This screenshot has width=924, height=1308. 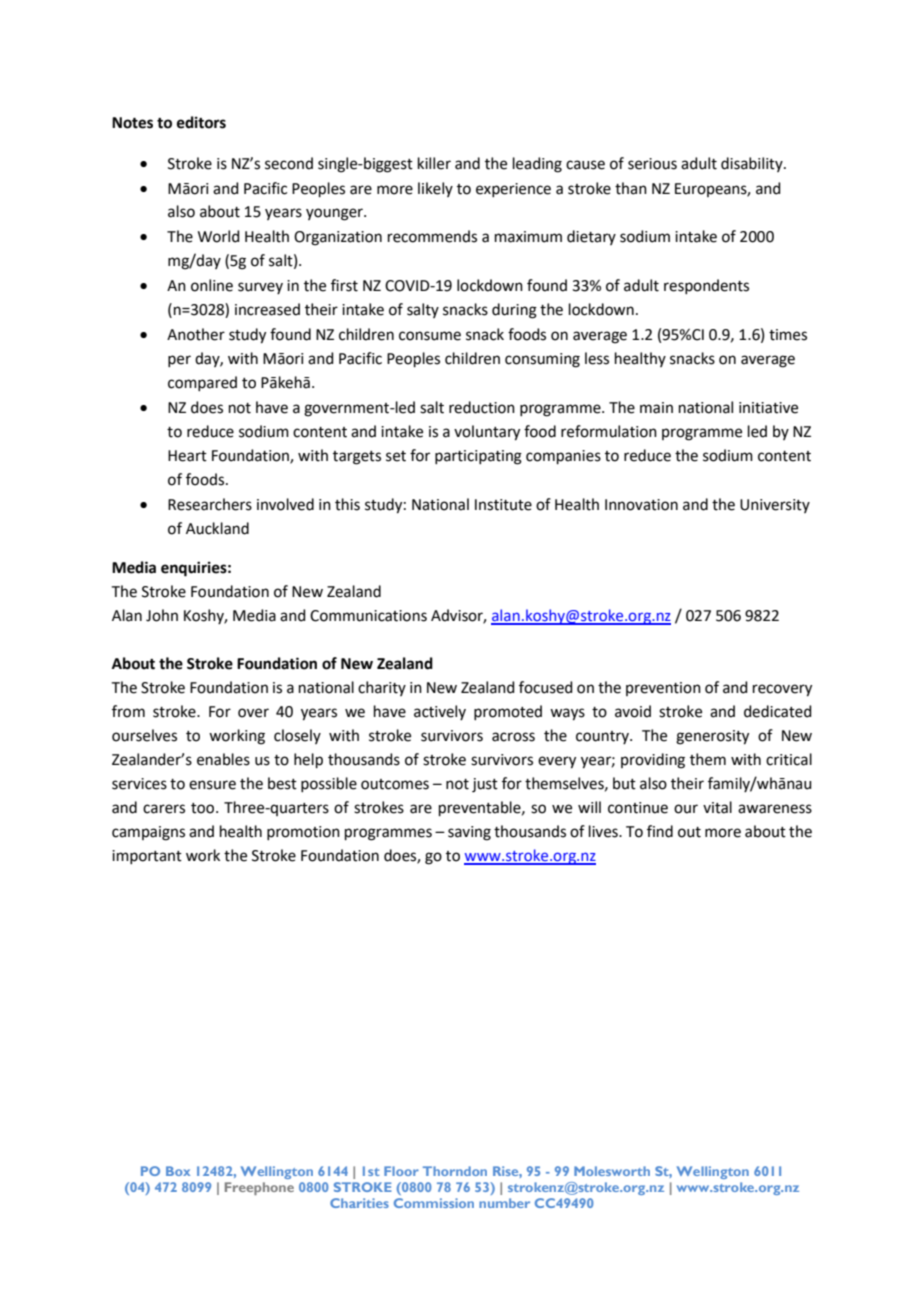 What do you see at coordinates (434, 163) in the screenshot?
I see `killer` at bounding box center [434, 163].
